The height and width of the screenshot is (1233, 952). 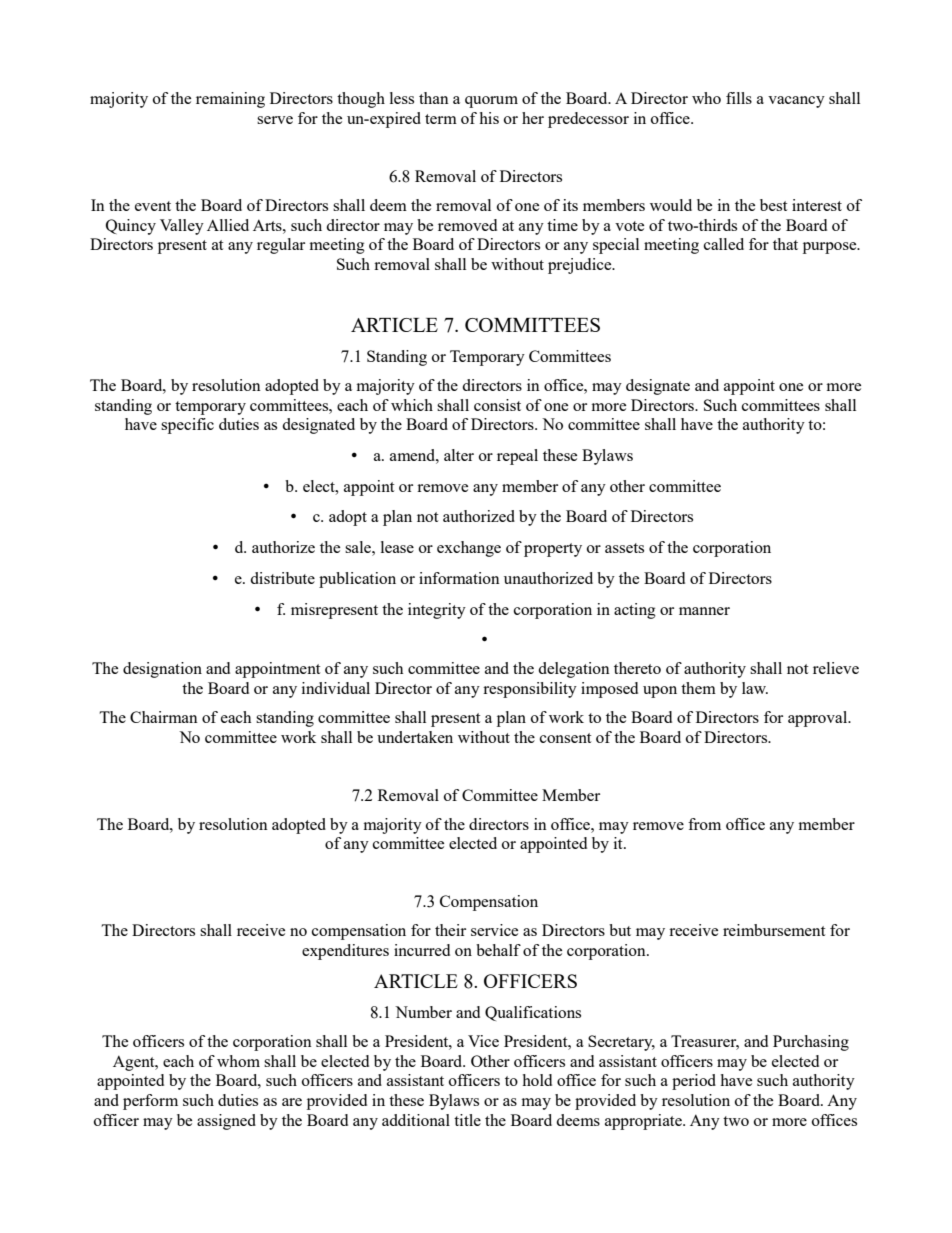 I want to click on title, so click(x=467, y=1120).
